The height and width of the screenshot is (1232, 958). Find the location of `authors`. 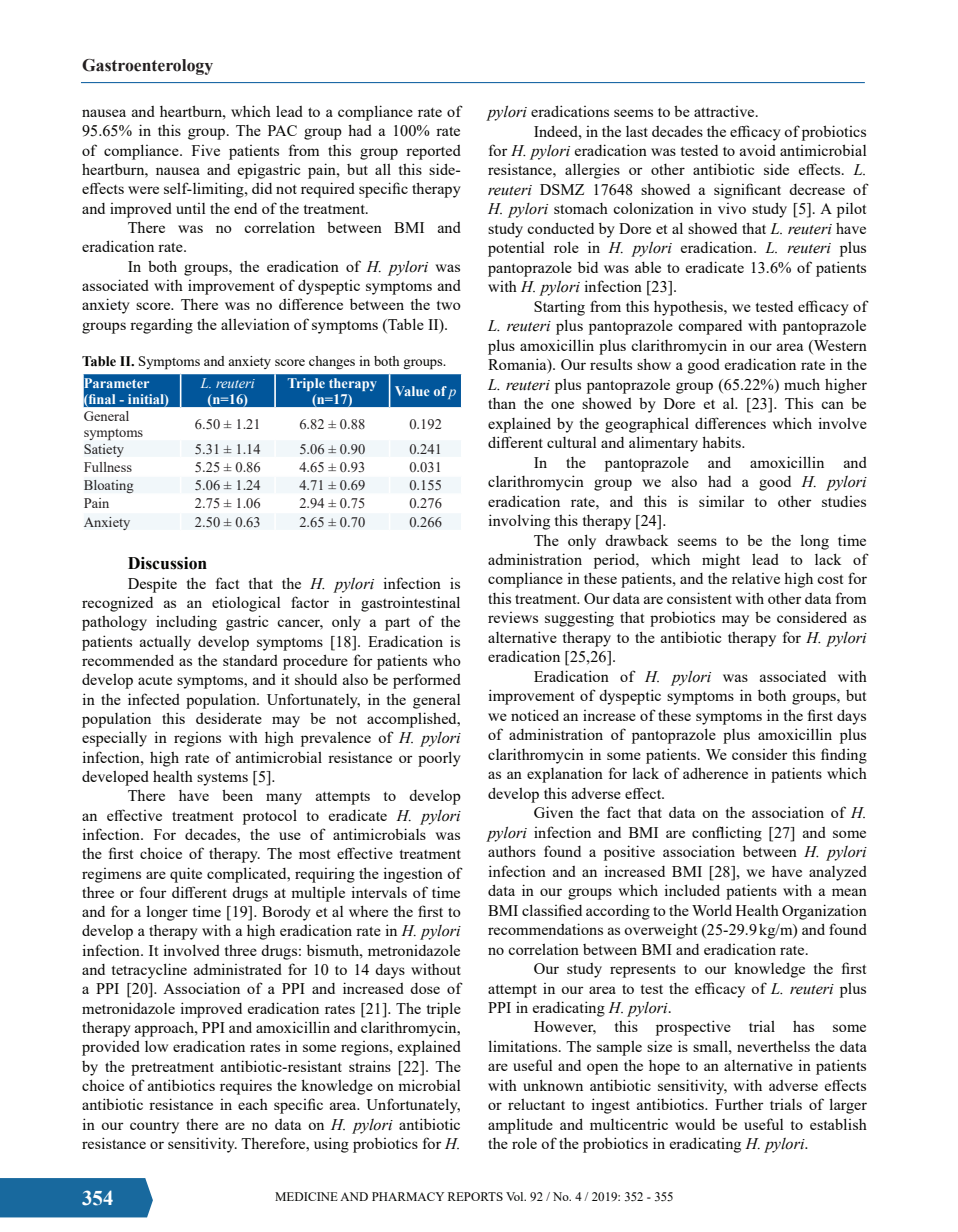

authors is located at coordinates (512, 851).
